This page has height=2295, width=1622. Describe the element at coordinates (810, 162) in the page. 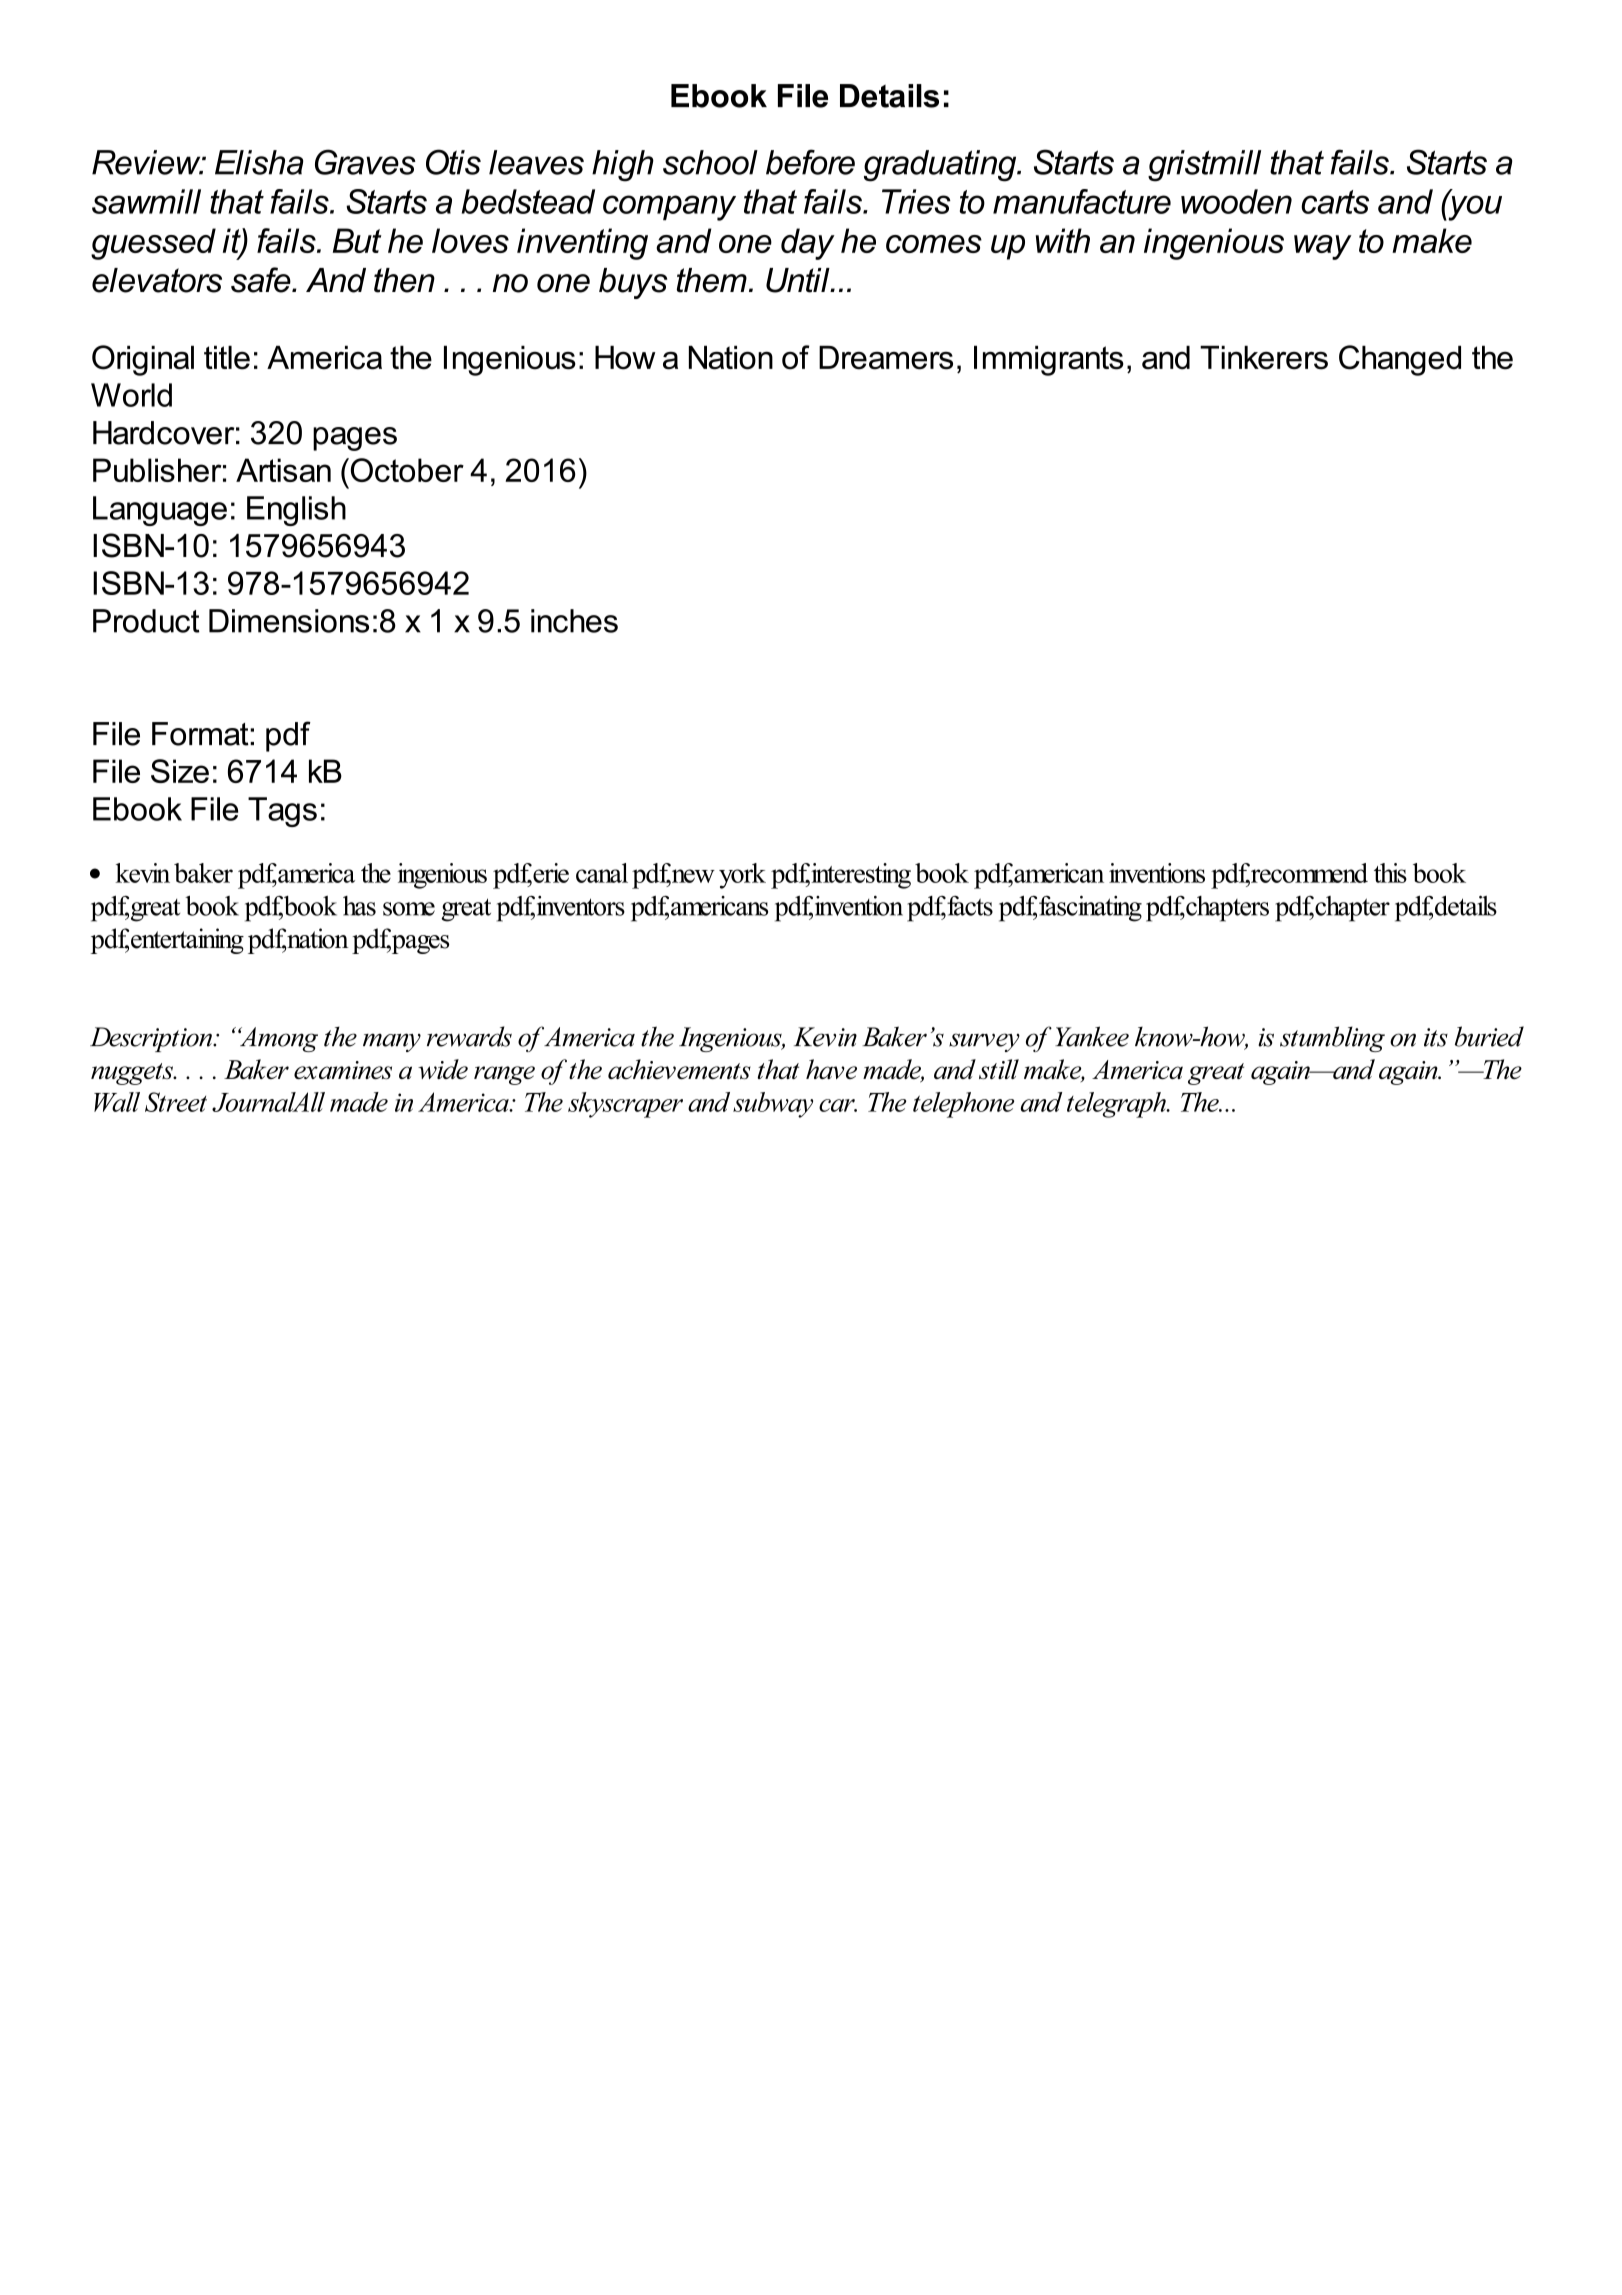

I see `before` at that location.
